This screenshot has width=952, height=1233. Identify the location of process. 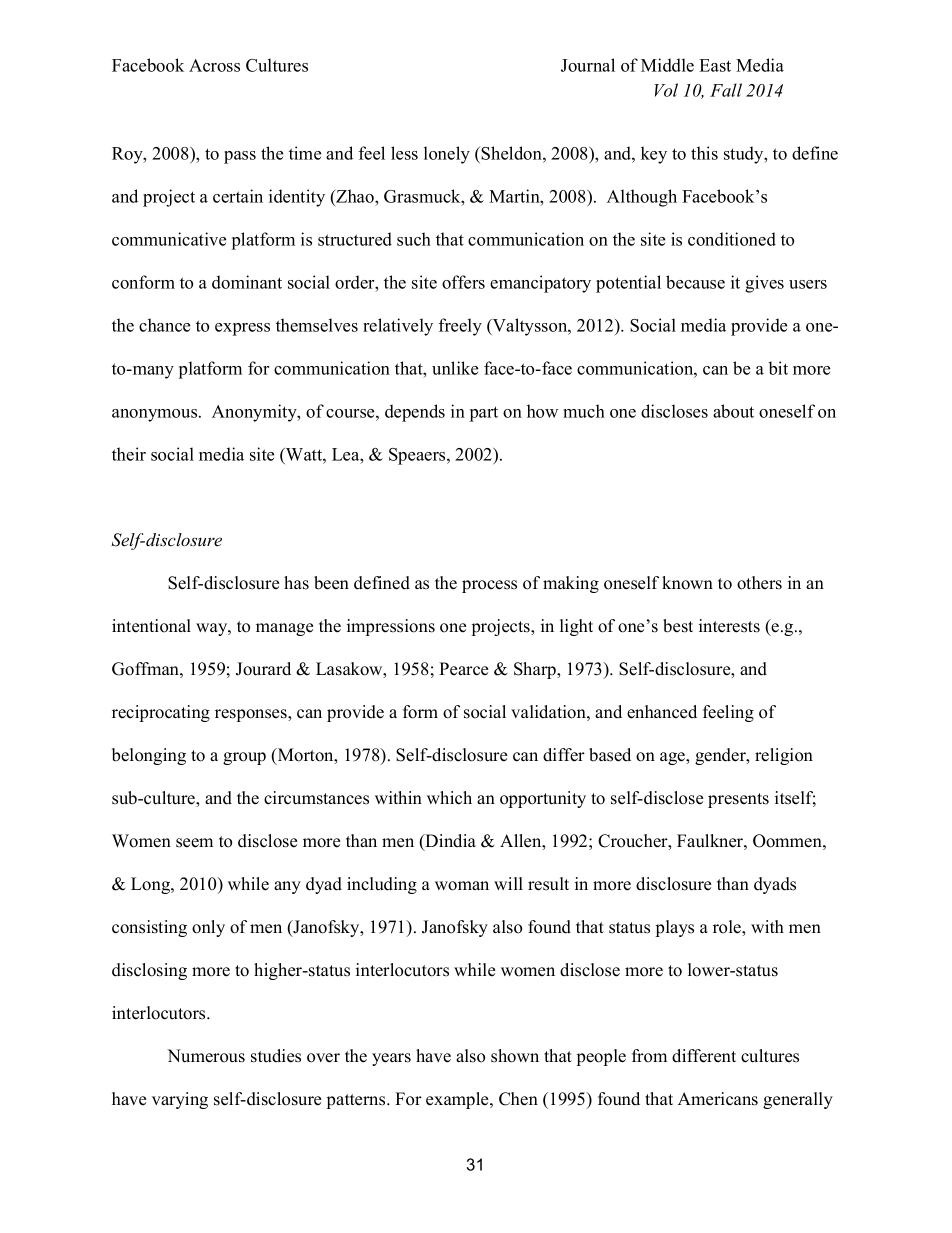
(489, 586).
